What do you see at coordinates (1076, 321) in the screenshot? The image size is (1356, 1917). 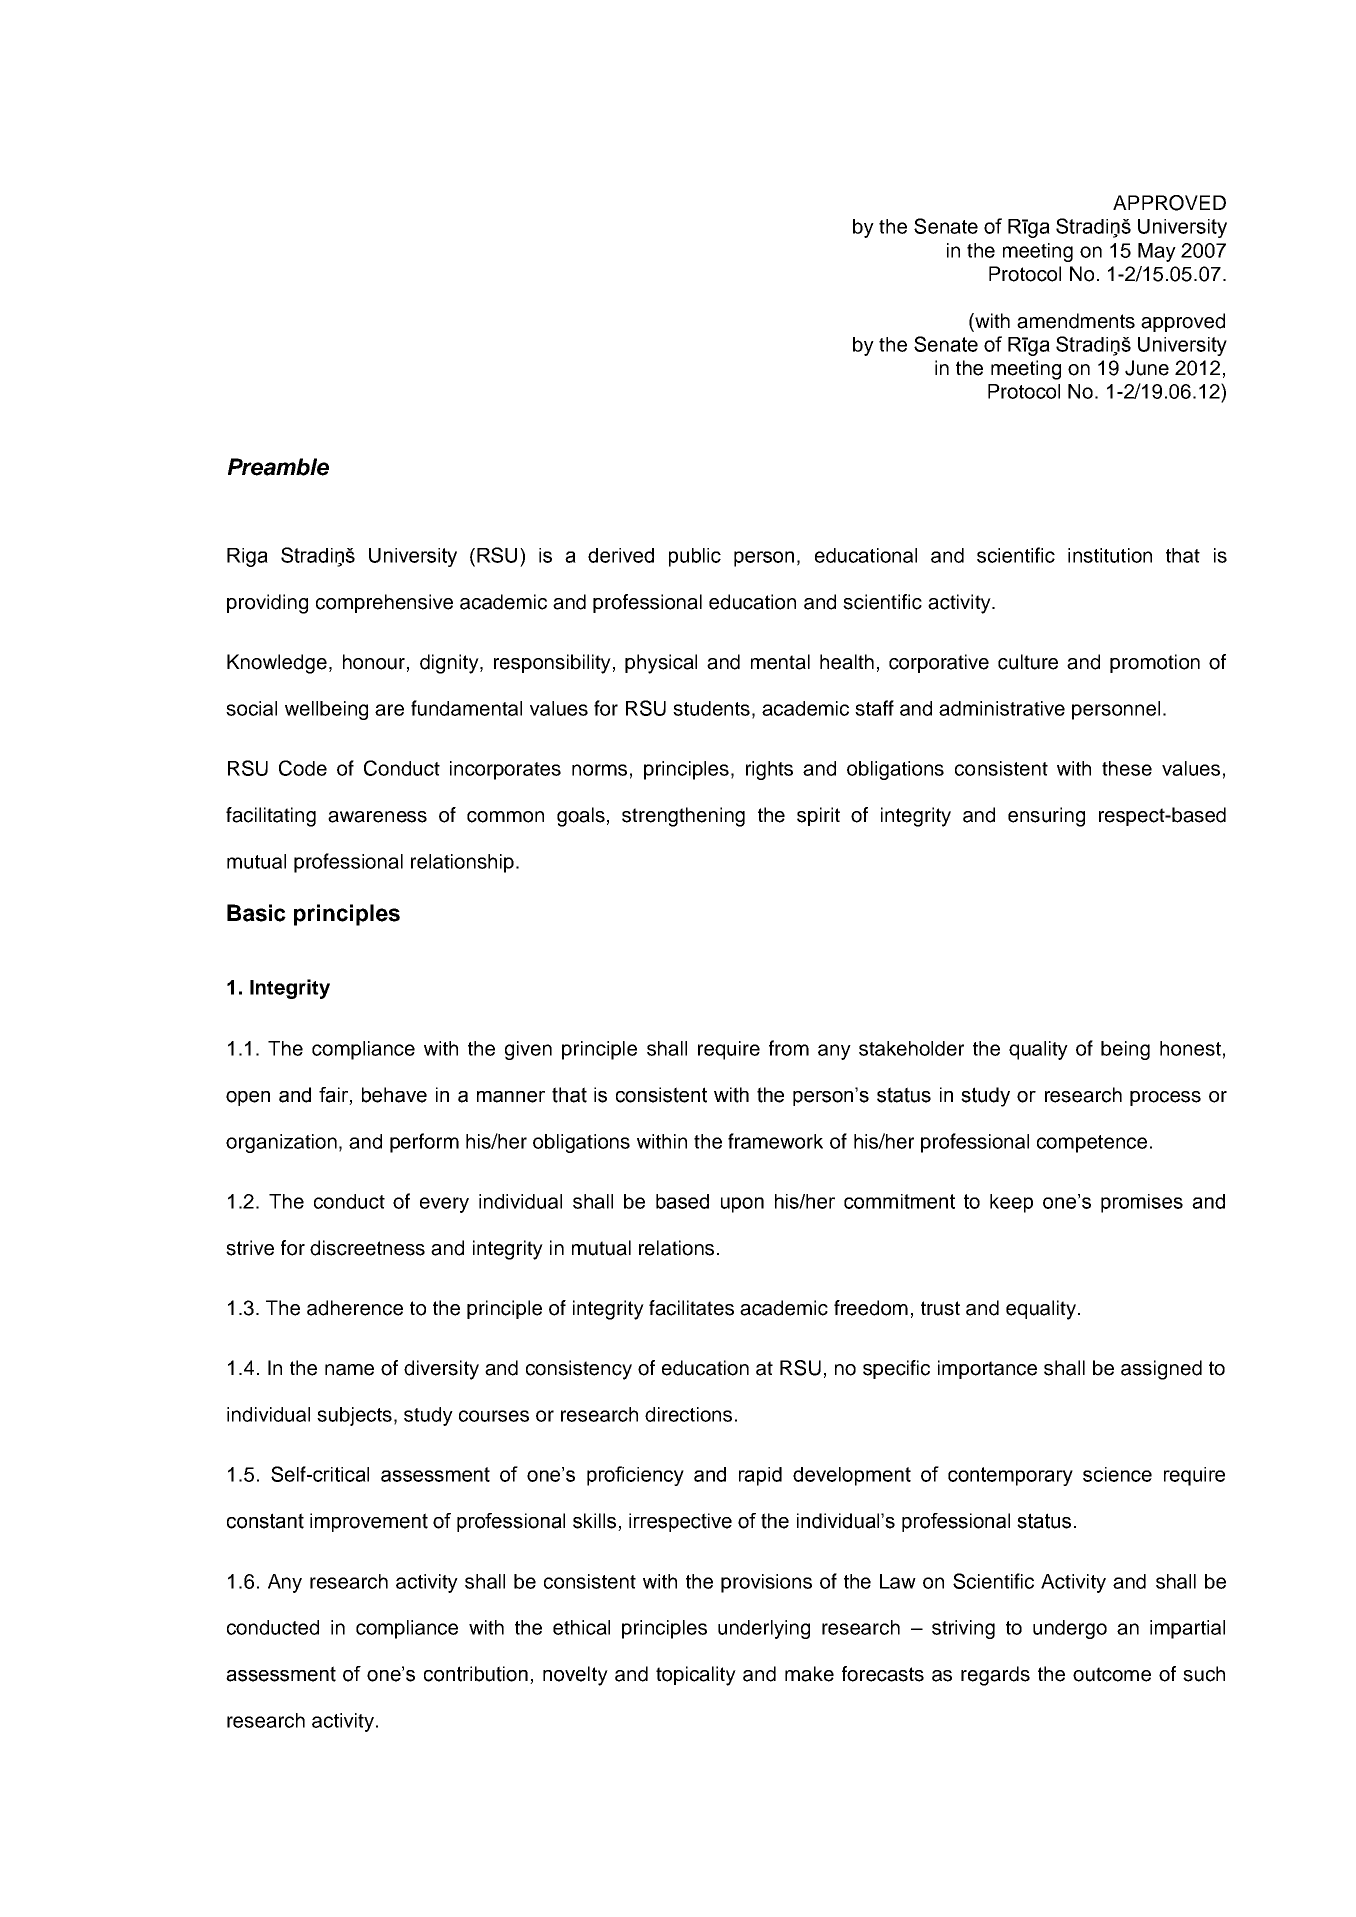 I see `amendments` at bounding box center [1076, 321].
